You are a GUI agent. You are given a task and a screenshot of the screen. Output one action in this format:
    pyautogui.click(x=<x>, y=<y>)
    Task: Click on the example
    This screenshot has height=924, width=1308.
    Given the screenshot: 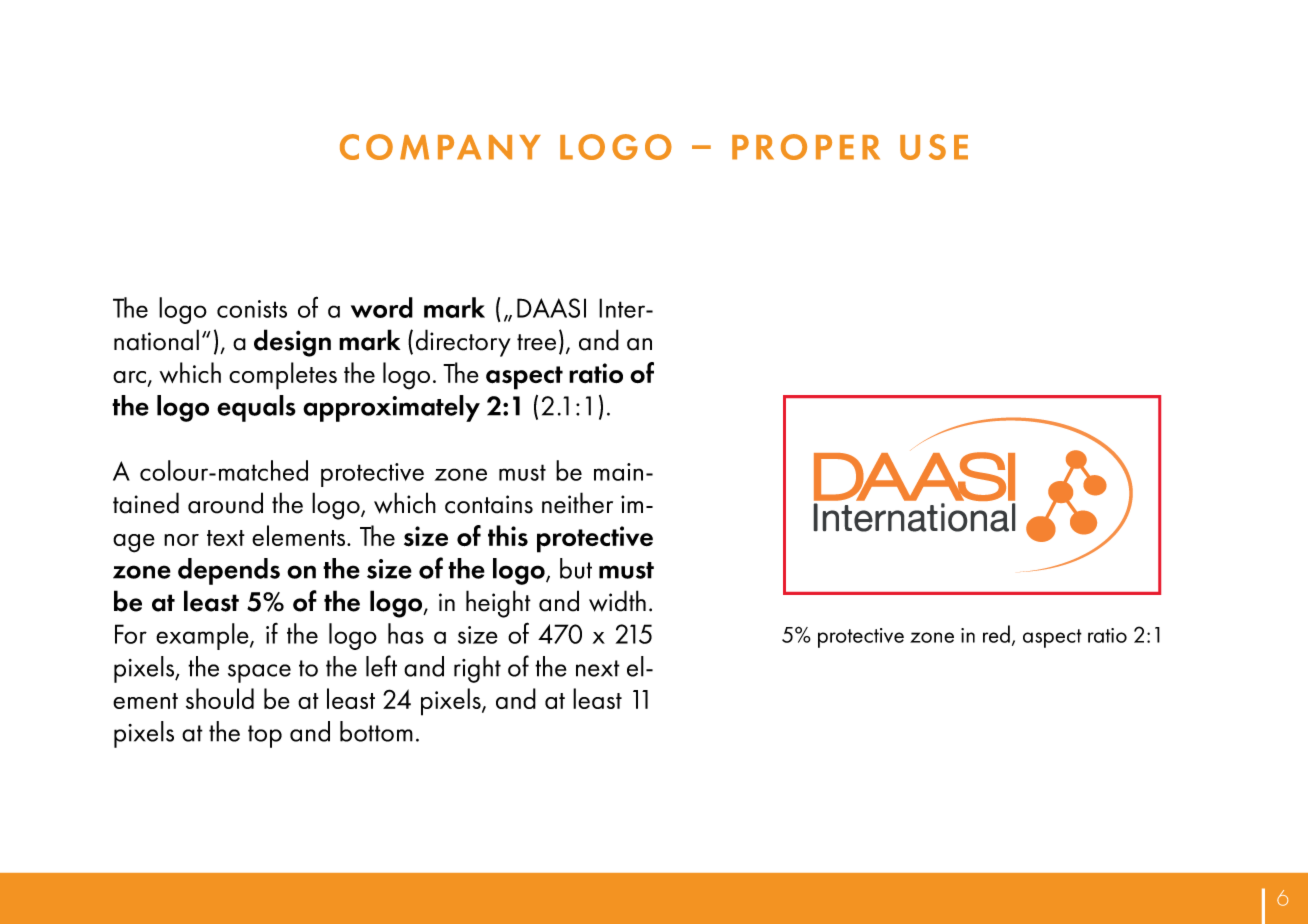 What is the action you would take?
    pyautogui.click(x=203, y=636)
